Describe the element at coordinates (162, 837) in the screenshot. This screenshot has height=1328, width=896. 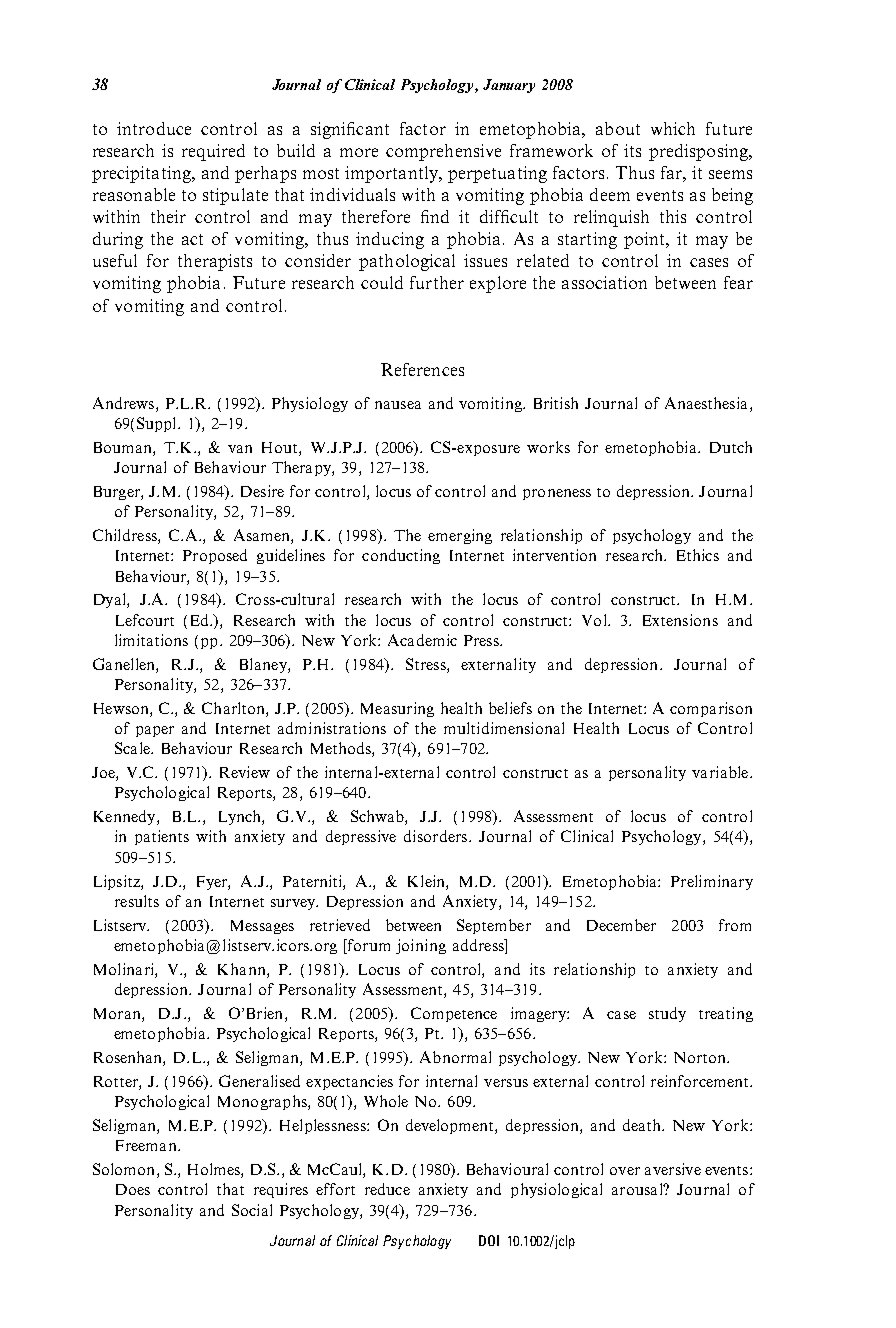
I see `patients` at that location.
